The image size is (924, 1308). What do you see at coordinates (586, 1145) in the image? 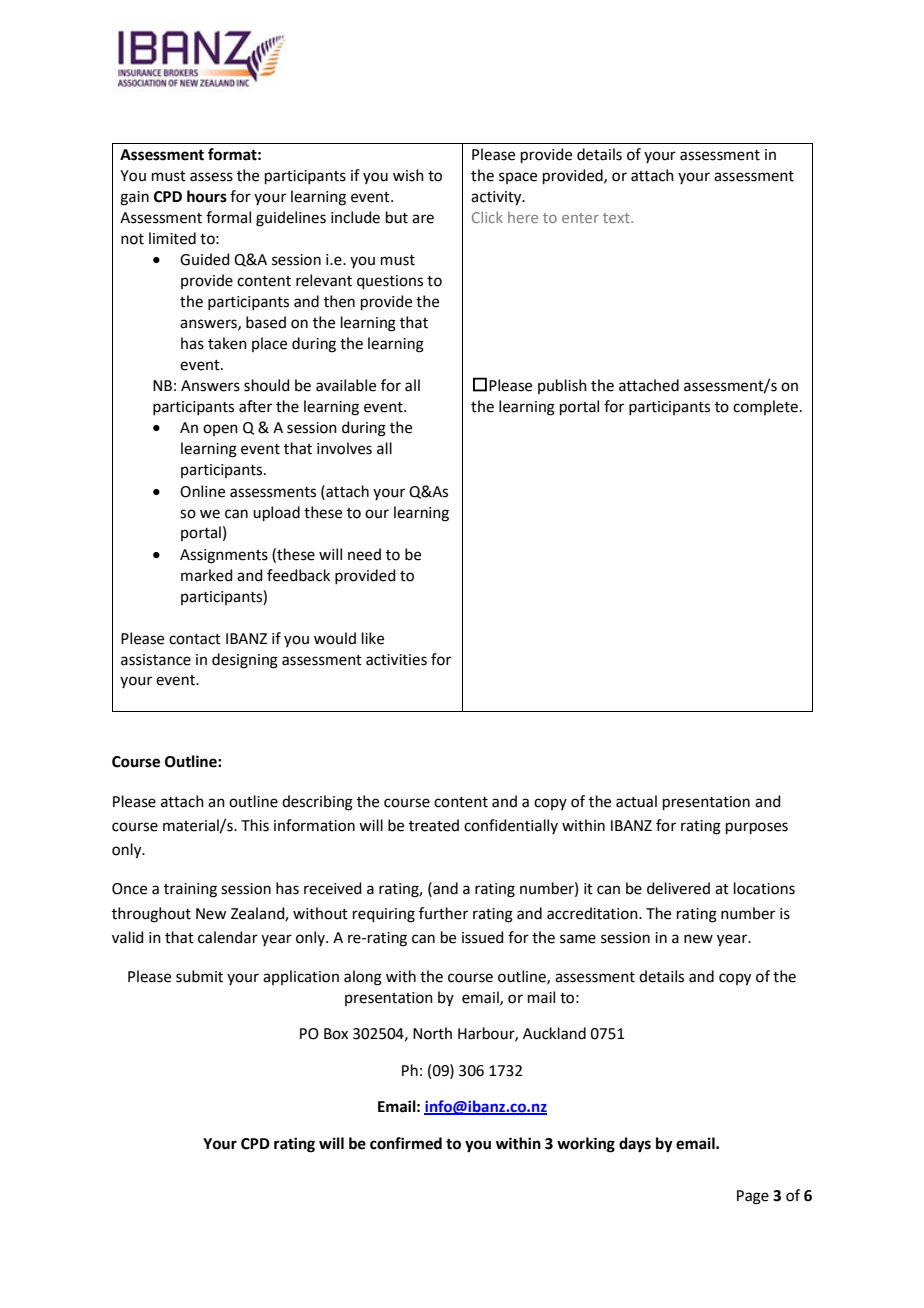
I see `working` at bounding box center [586, 1145].
